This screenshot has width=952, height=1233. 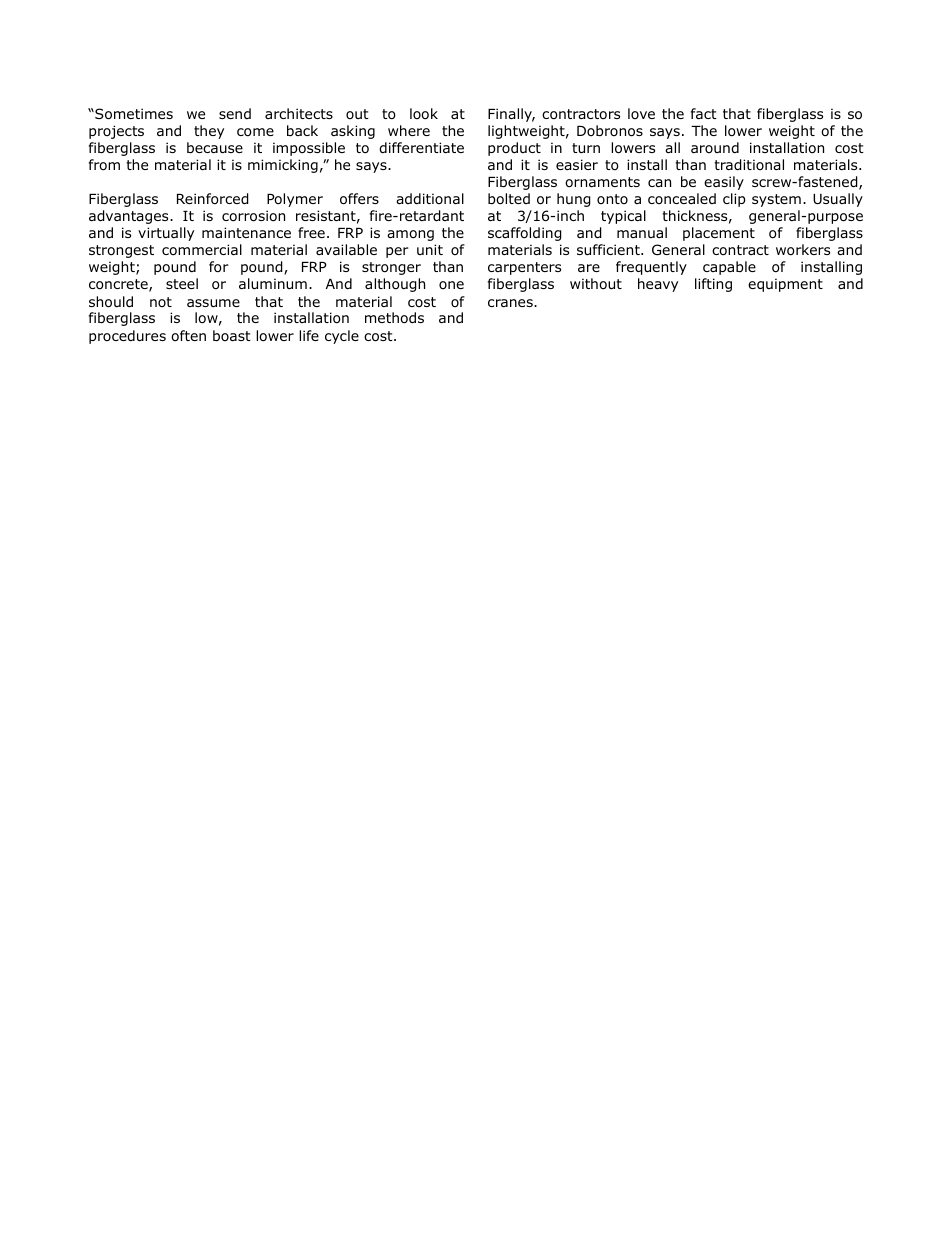 What do you see at coordinates (719, 234) in the screenshot?
I see `placement` at bounding box center [719, 234].
